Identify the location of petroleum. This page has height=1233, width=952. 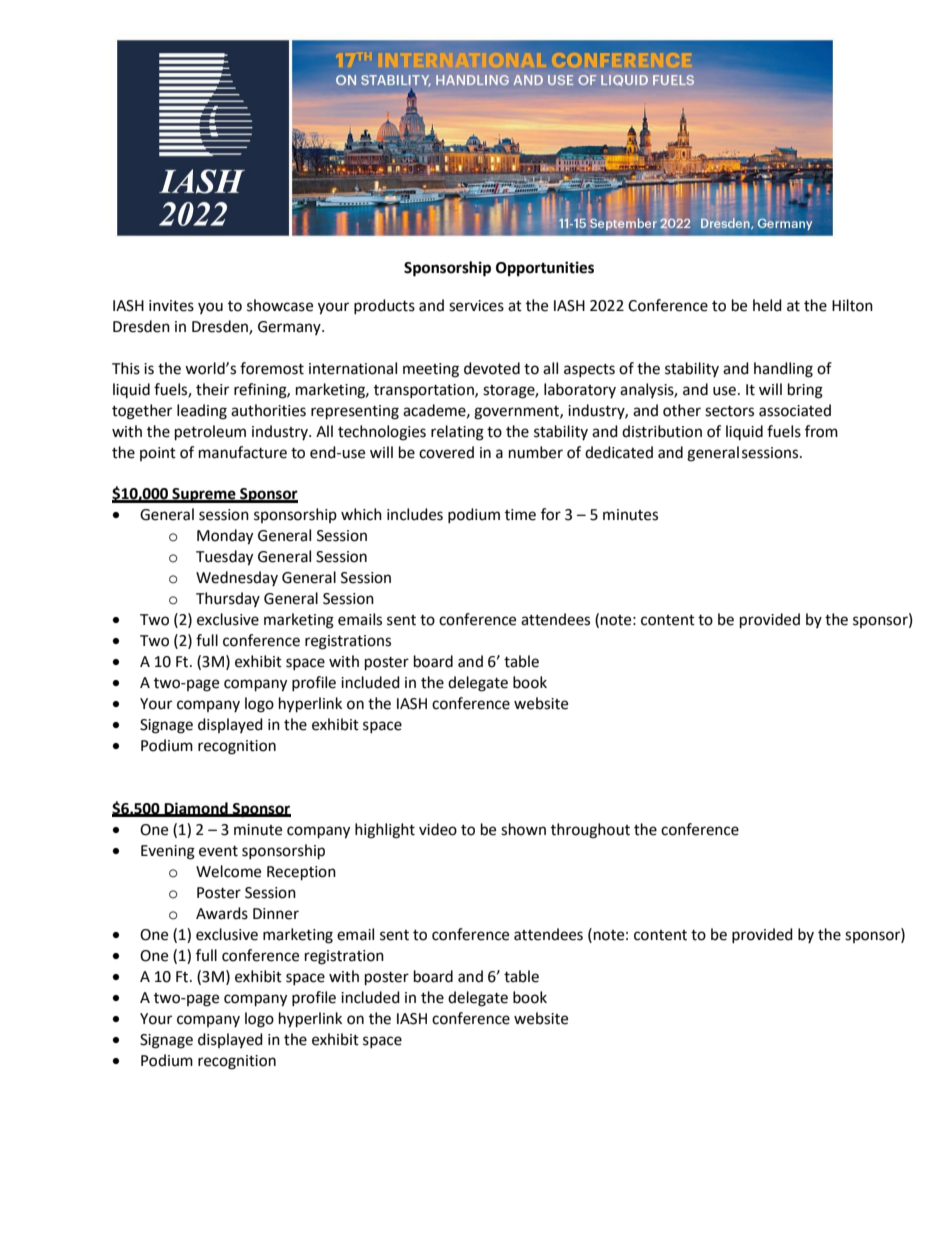
(210, 433).
